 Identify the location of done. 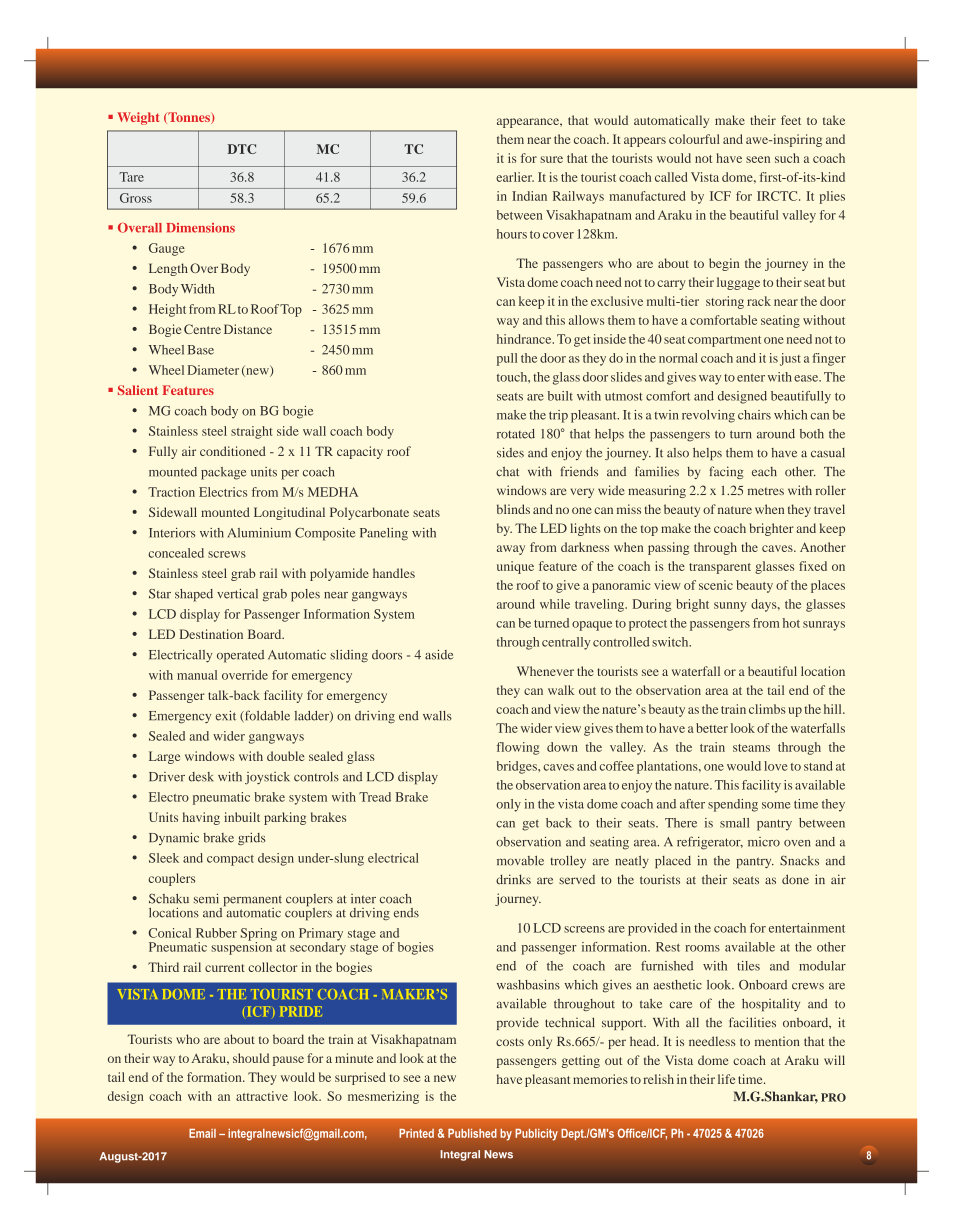
(795, 879).
